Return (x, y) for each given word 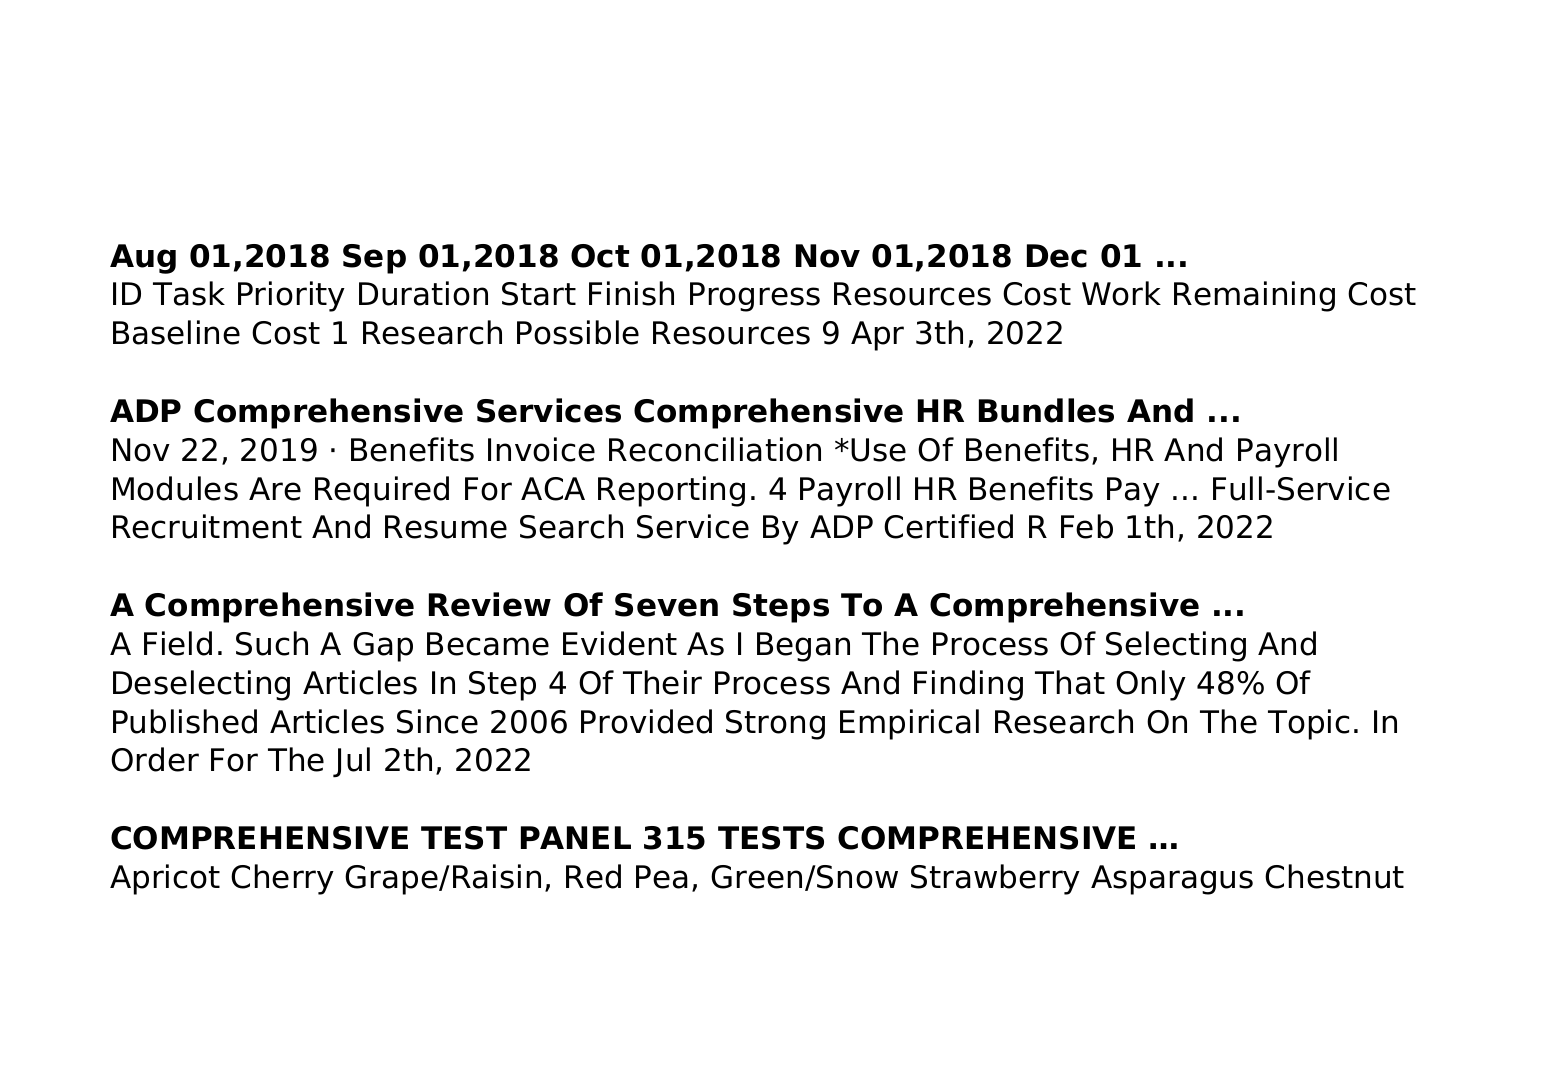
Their (662, 682)
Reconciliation (715, 449)
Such (272, 643)
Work (1121, 293)
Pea (662, 877)
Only (1151, 685)
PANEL (576, 837)
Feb (1087, 526)
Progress (755, 297)
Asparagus (1172, 880)
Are (275, 489)
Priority (291, 296)
